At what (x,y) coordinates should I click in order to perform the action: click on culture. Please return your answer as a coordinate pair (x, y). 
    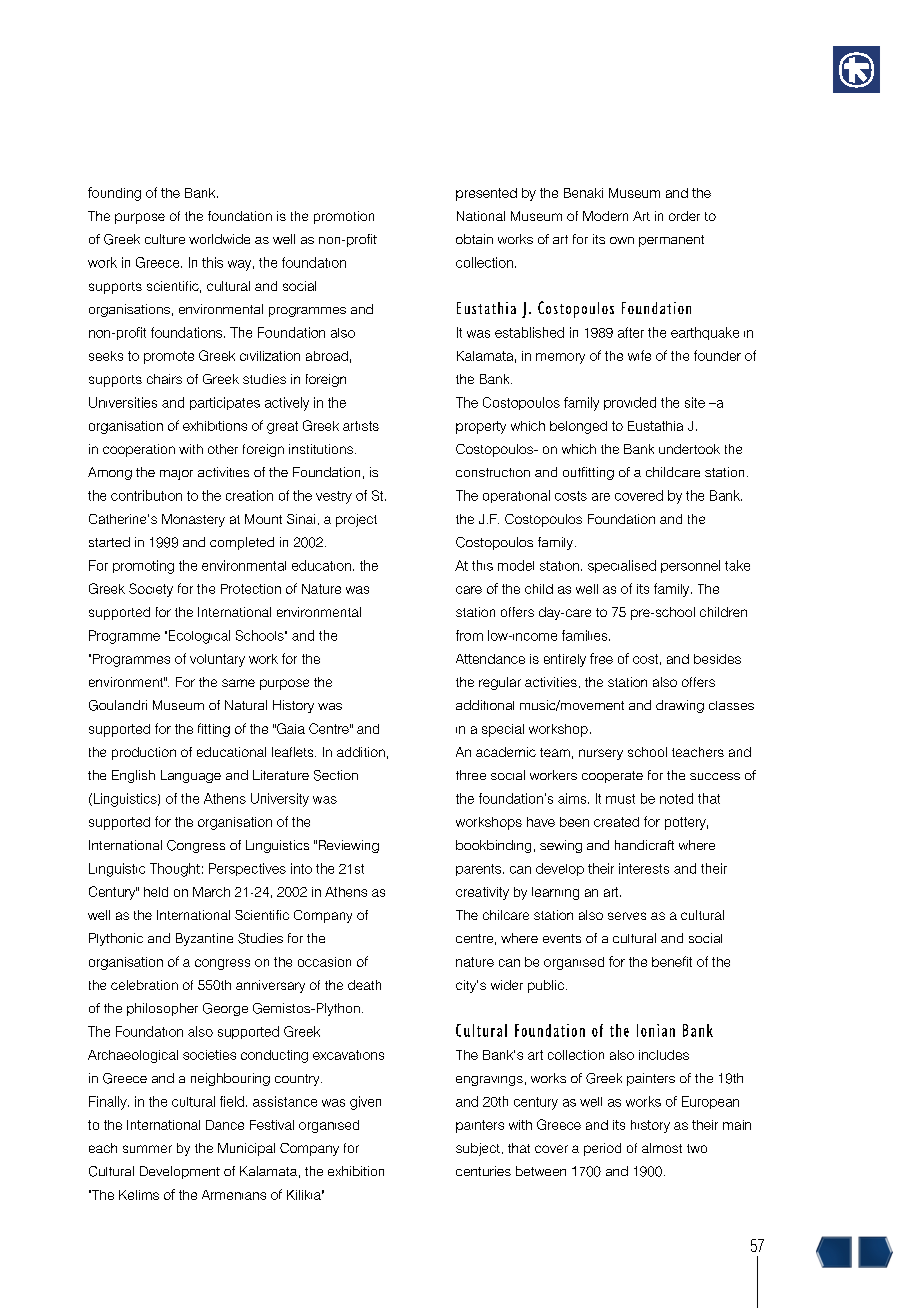
    Looking at the image, I should click on (165, 239).
